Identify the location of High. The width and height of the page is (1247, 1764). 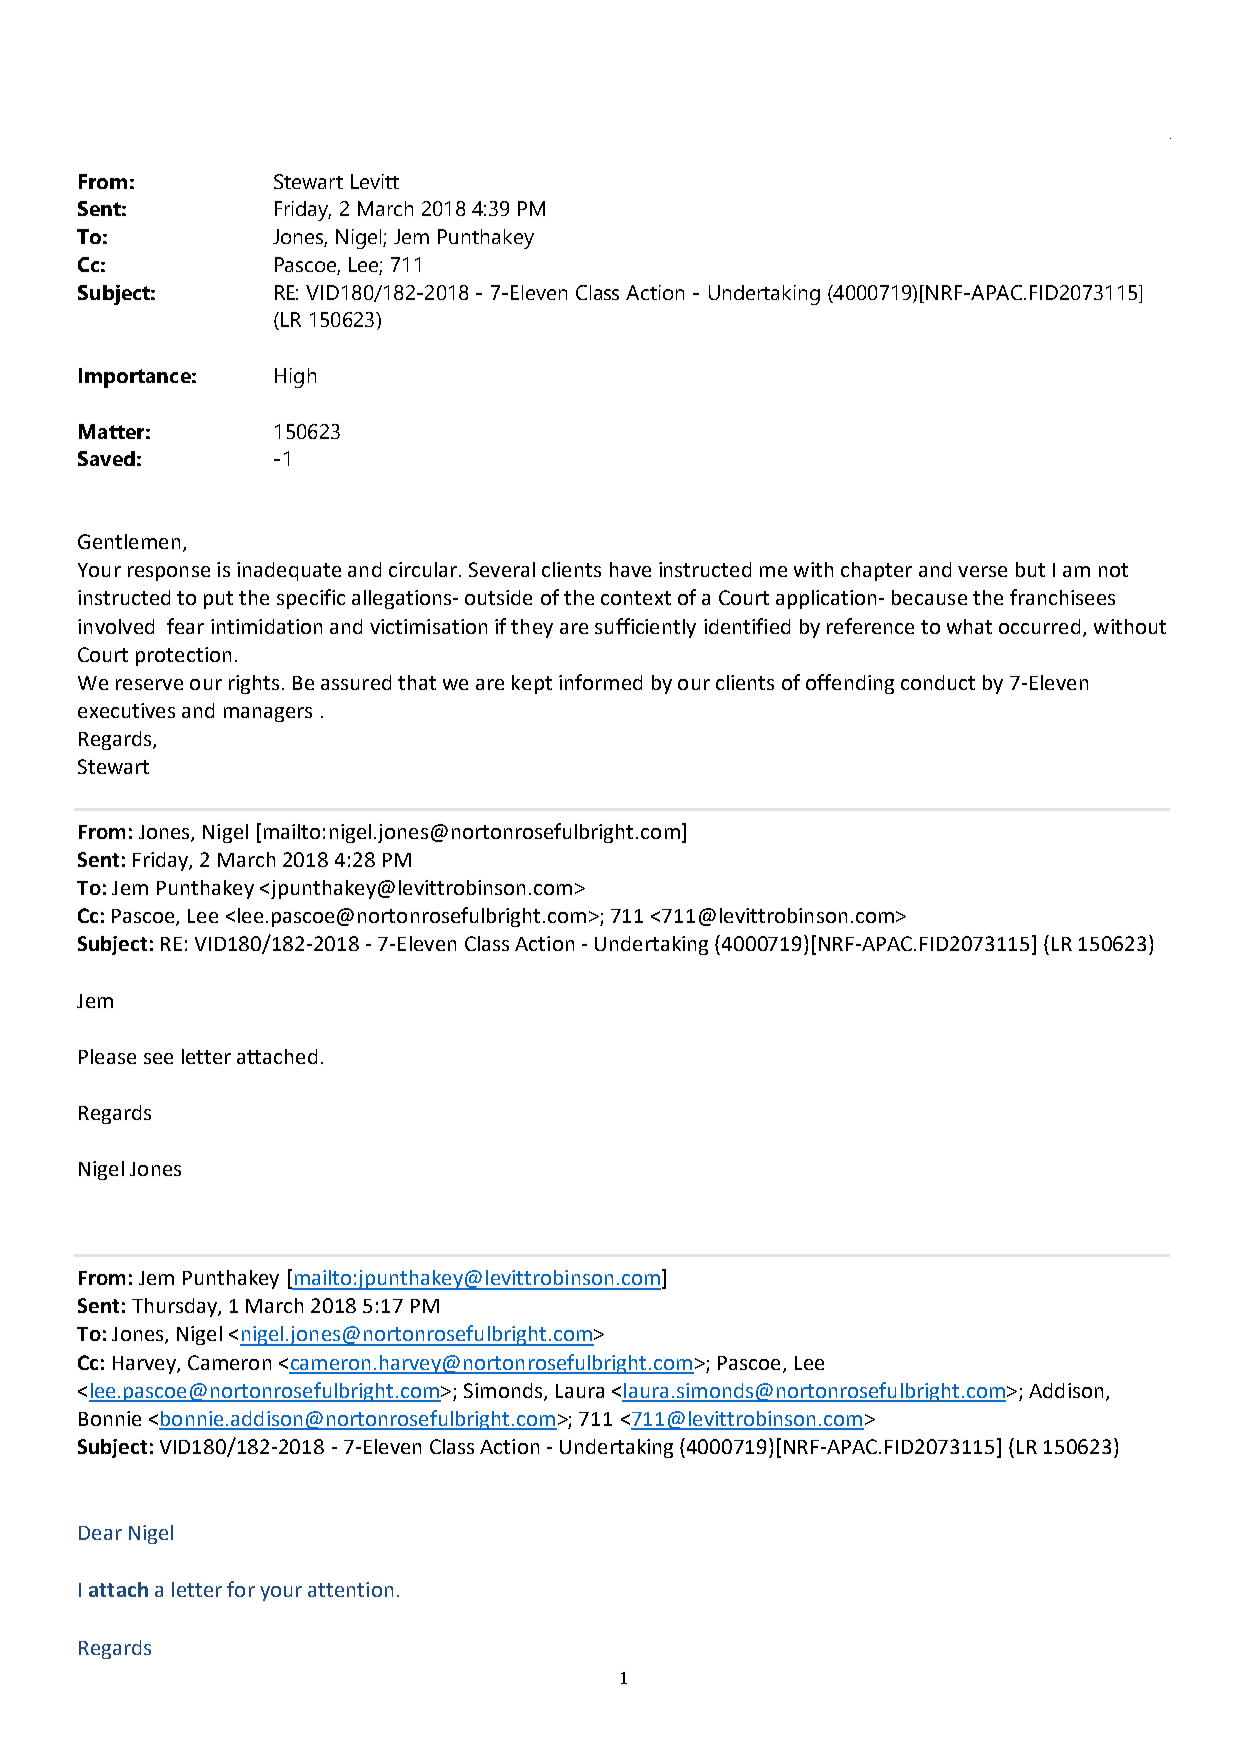
(295, 378).
